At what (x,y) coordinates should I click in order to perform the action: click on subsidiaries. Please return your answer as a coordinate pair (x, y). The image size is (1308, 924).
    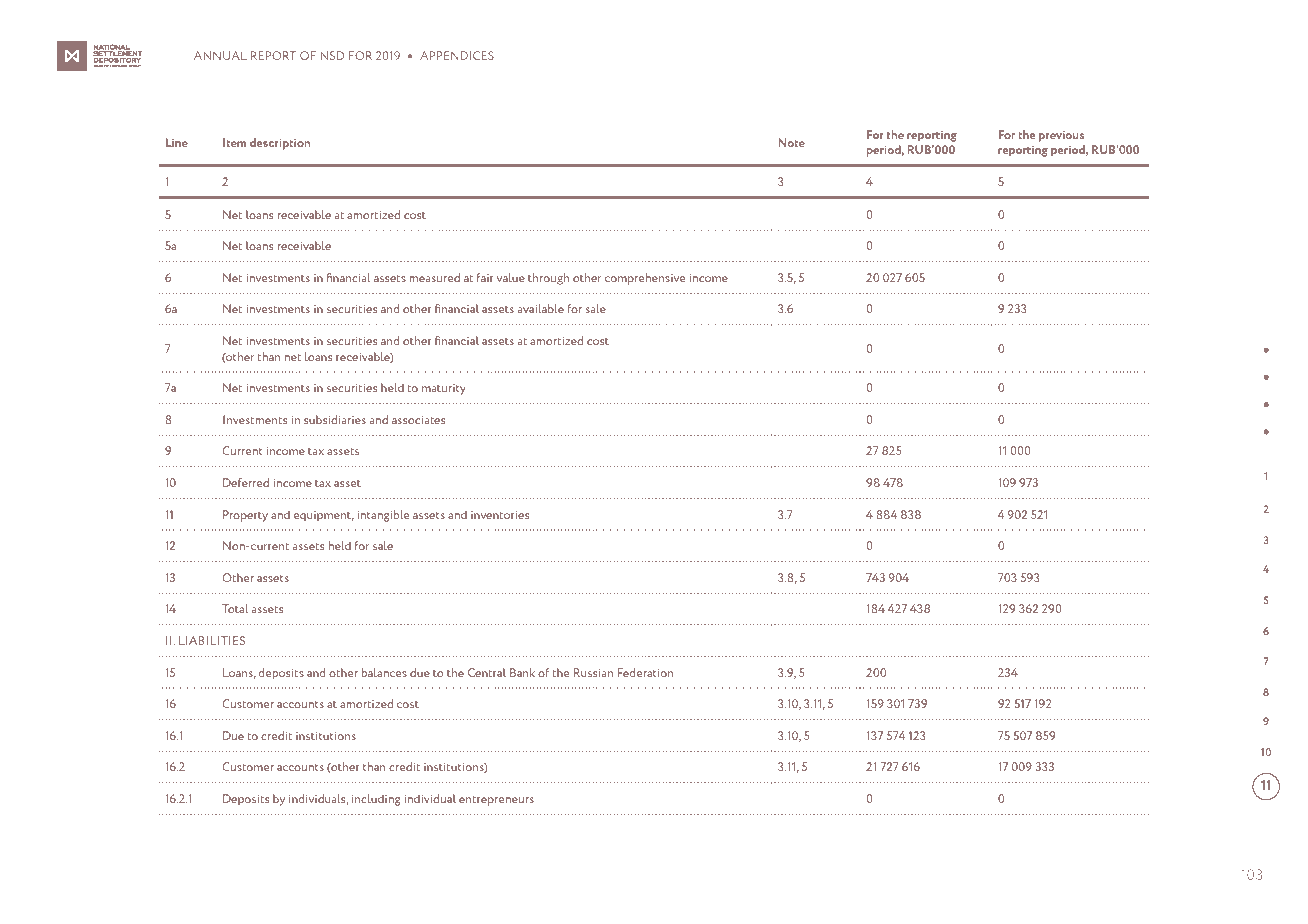
    Looking at the image, I should click on (335, 419).
